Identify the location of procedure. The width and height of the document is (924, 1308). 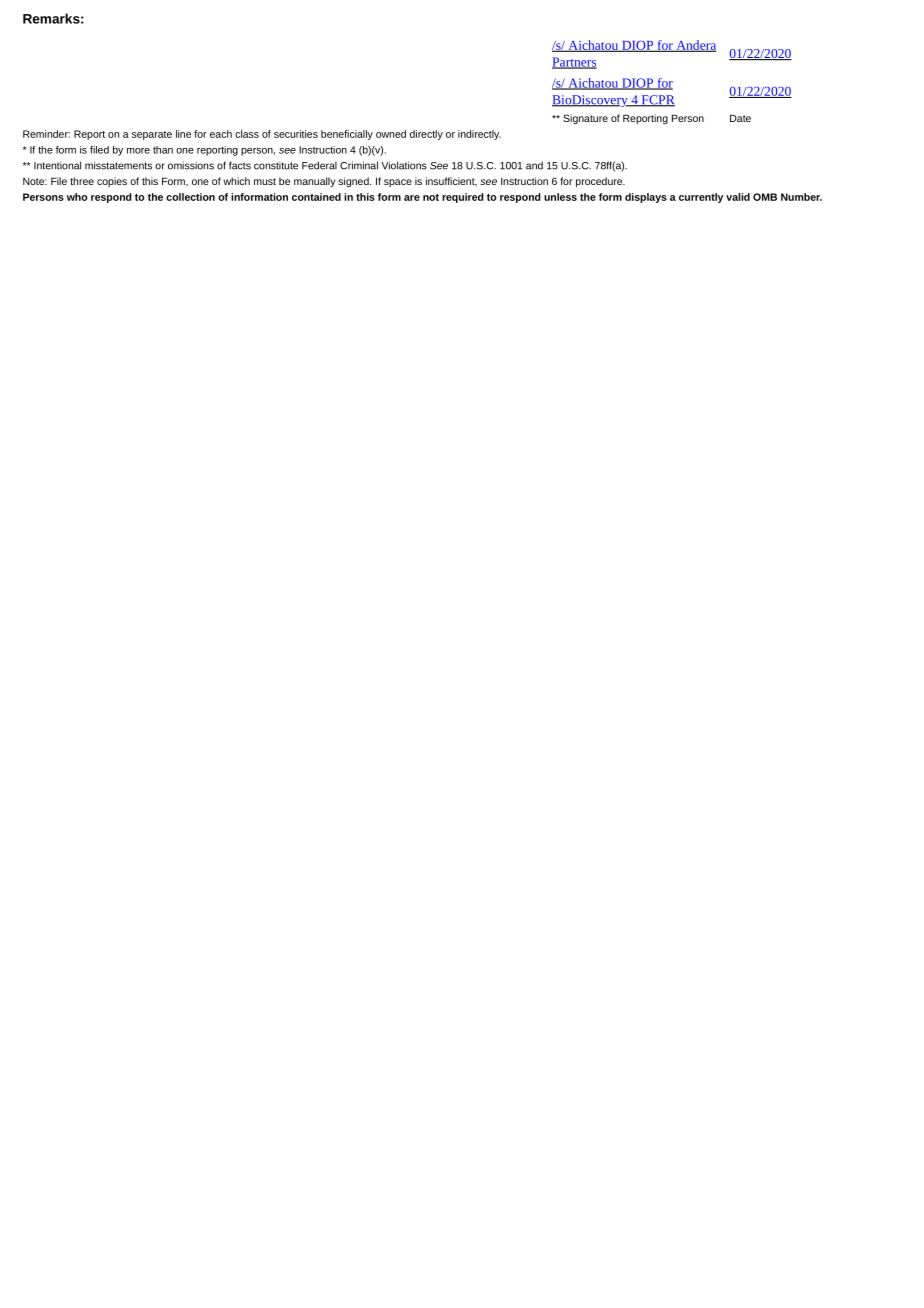
(600, 182).
